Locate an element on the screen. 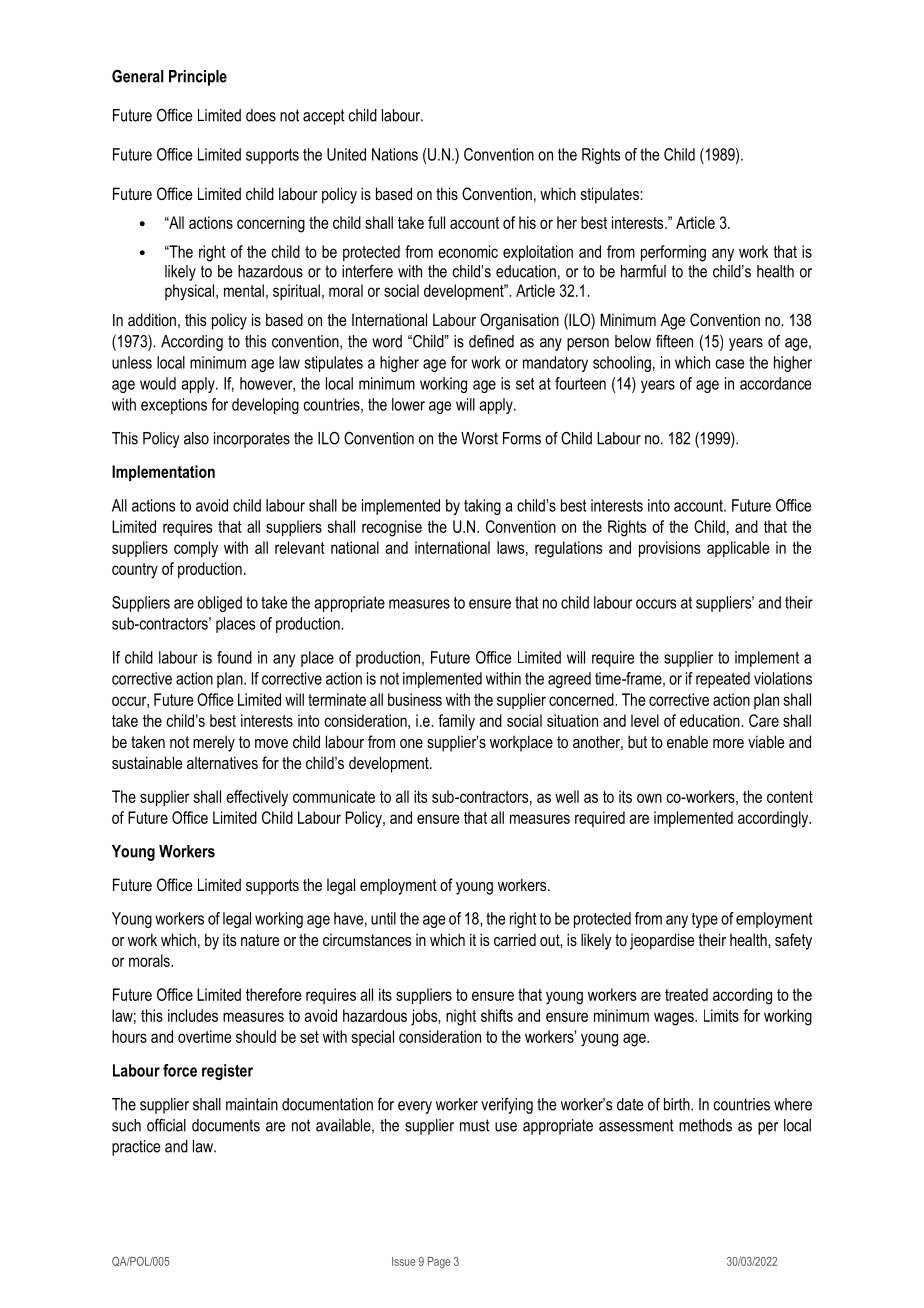 This screenshot has width=924, height=1308. methods is located at coordinates (705, 1125).
